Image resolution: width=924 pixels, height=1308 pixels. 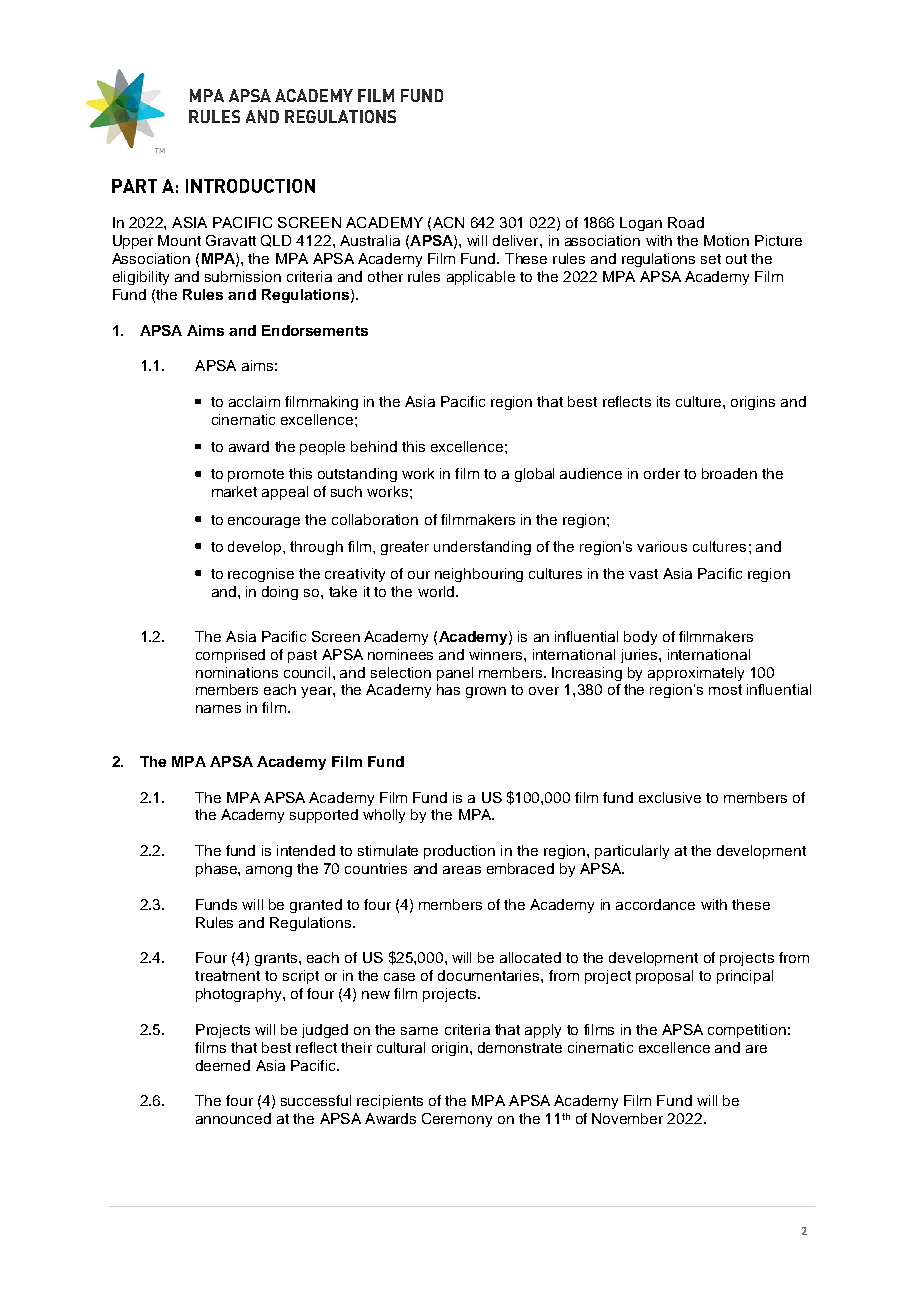 What do you see at coordinates (223, 1065) in the screenshot?
I see `deemed` at bounding box center [223, 1065].
